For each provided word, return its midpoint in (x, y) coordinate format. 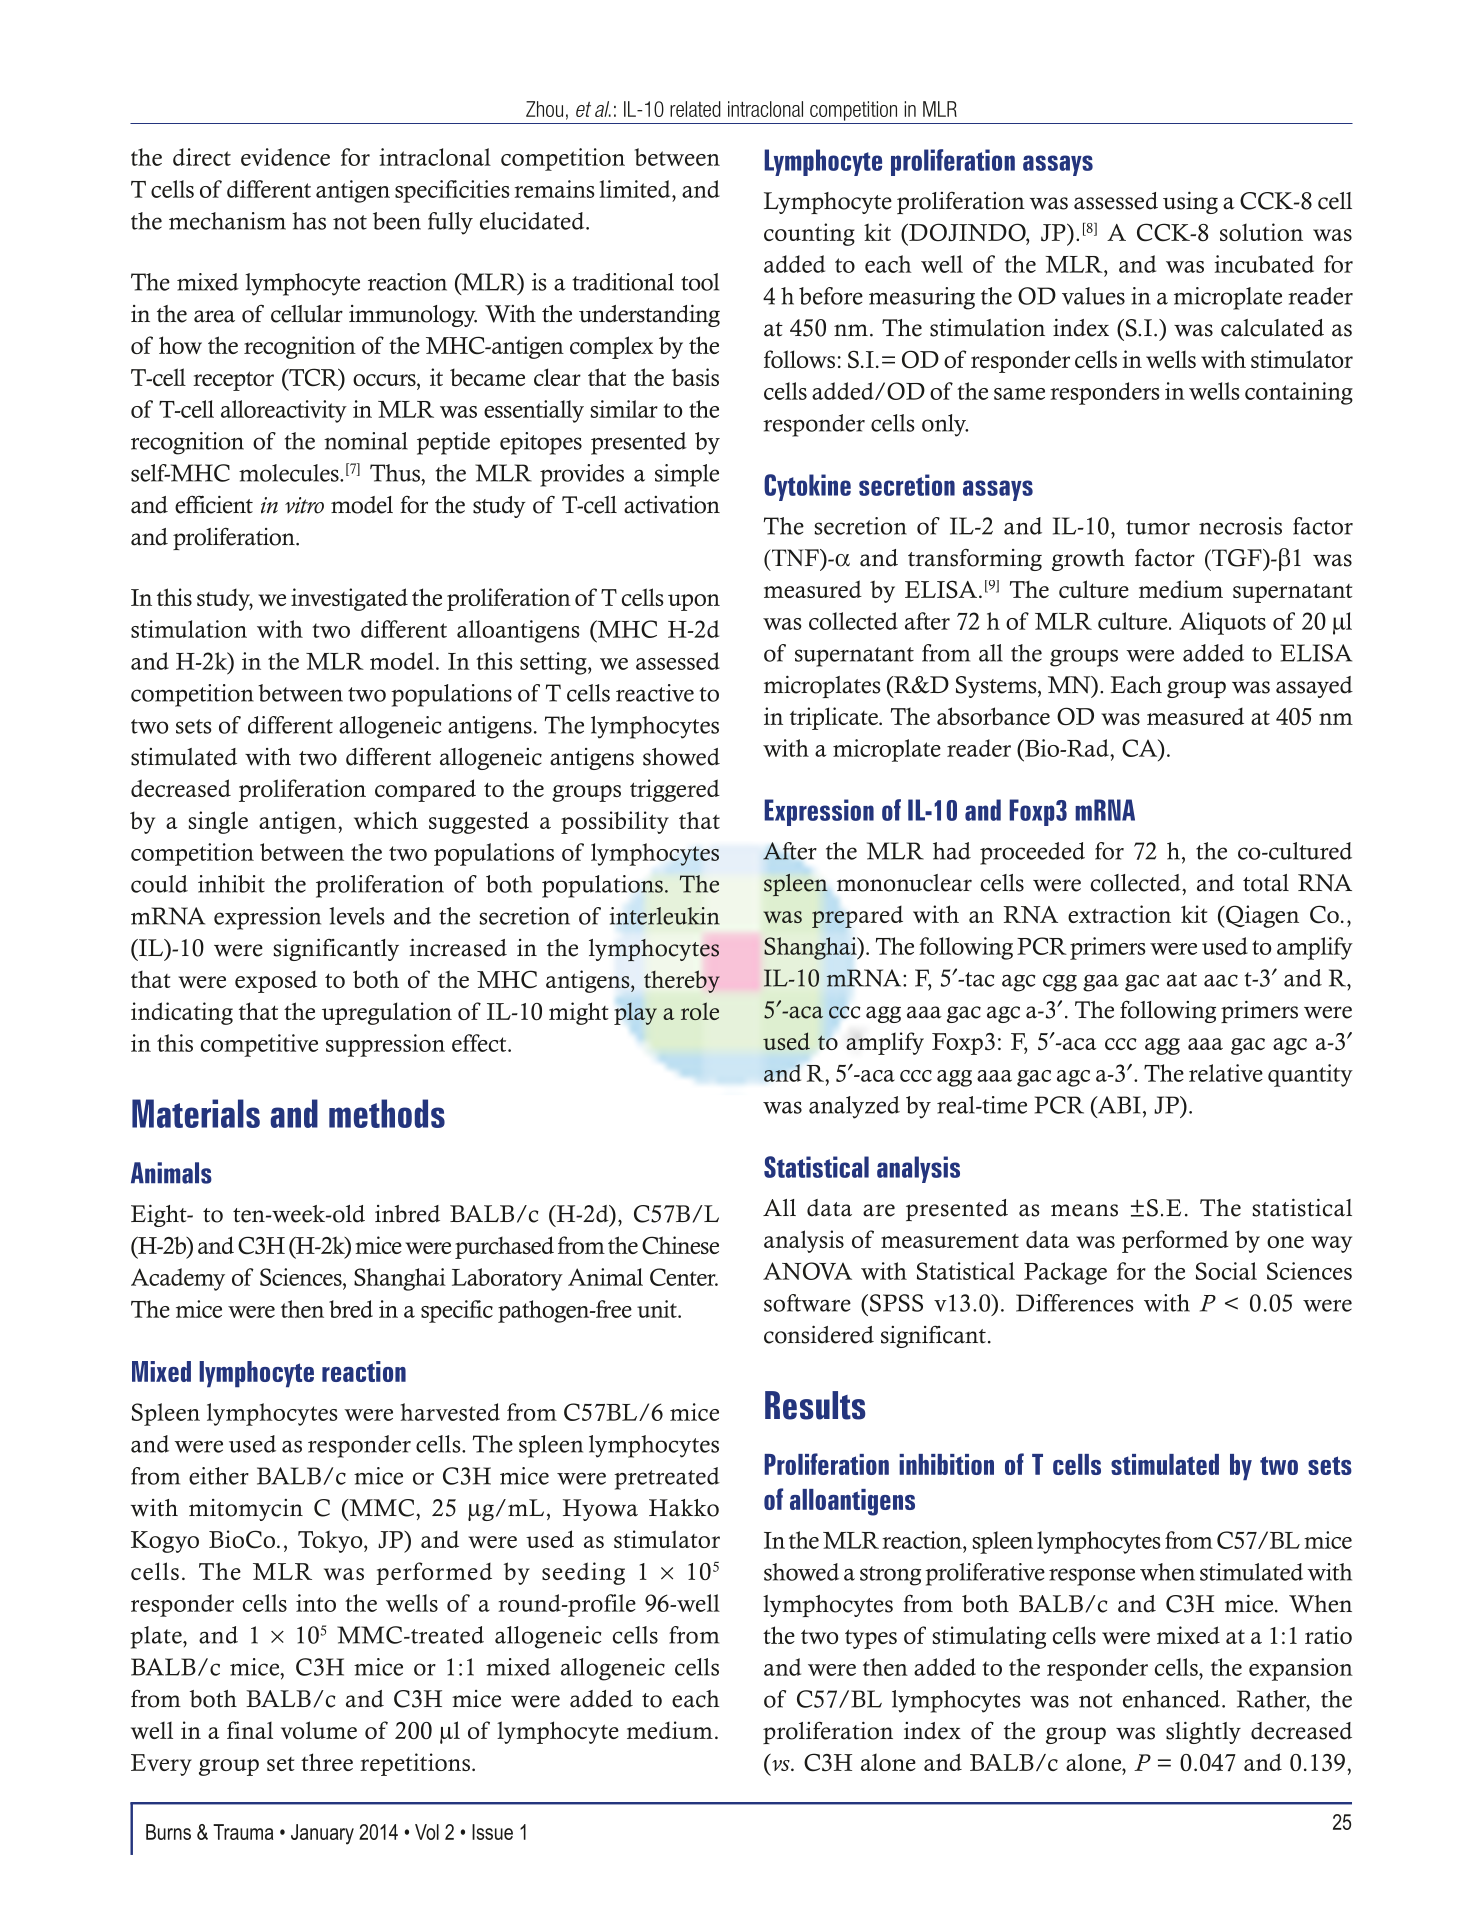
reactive (655, 693)
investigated (349, 599)
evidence (285, 157)
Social (1226, 1271)
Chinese (680, 1245)
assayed (1314, 687)
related (695, 109)
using (1190, 202)
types (871, 1639)
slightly (1203, 1732)
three (327, 1762)
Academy (178, 1279)
